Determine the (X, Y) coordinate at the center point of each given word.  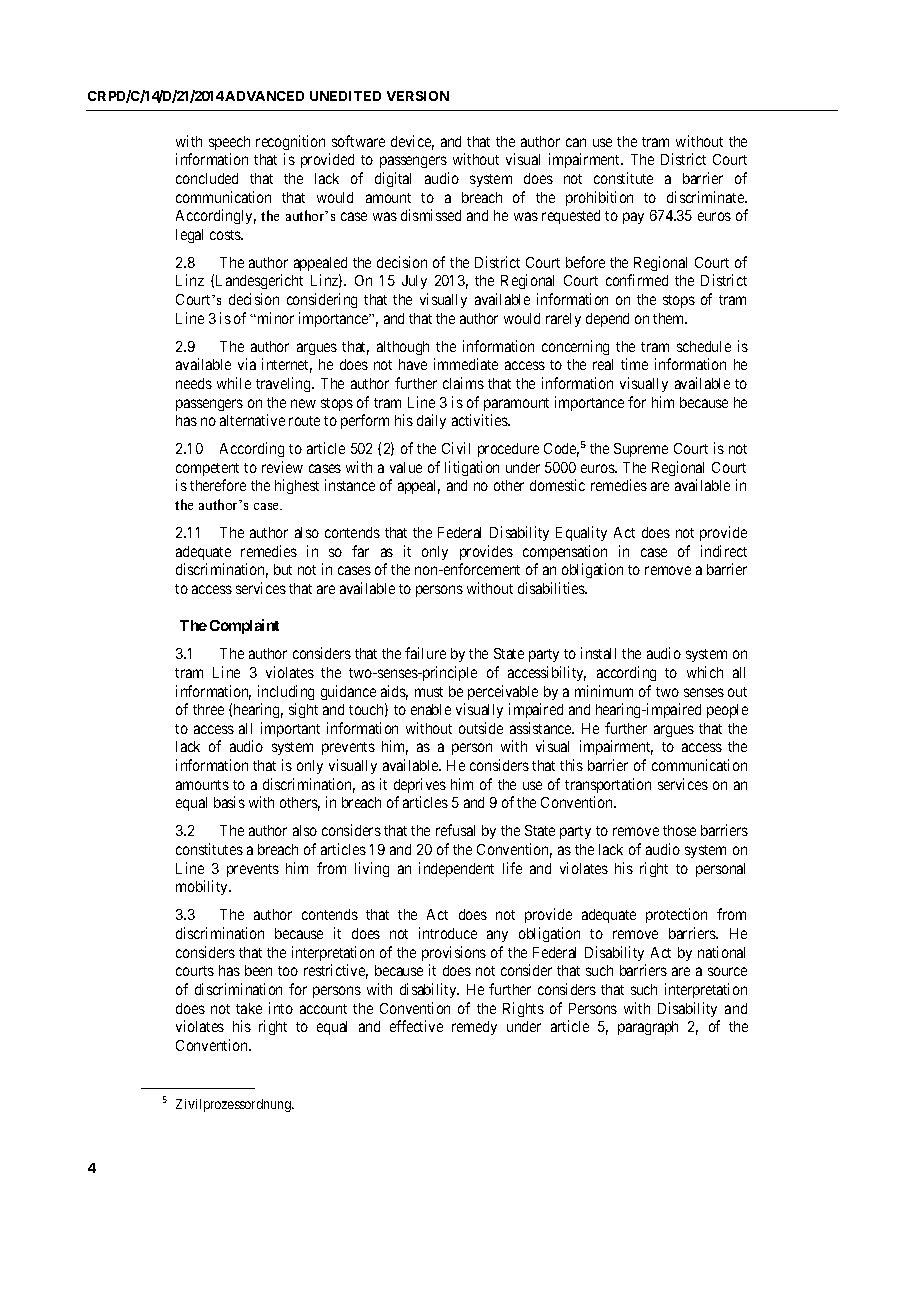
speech (229, 143)
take (249, 1008)
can (576, 142)
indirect (724, 551)
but (283, 569)
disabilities (552, 588)
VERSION (418, 96)
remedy (474, 1028)
